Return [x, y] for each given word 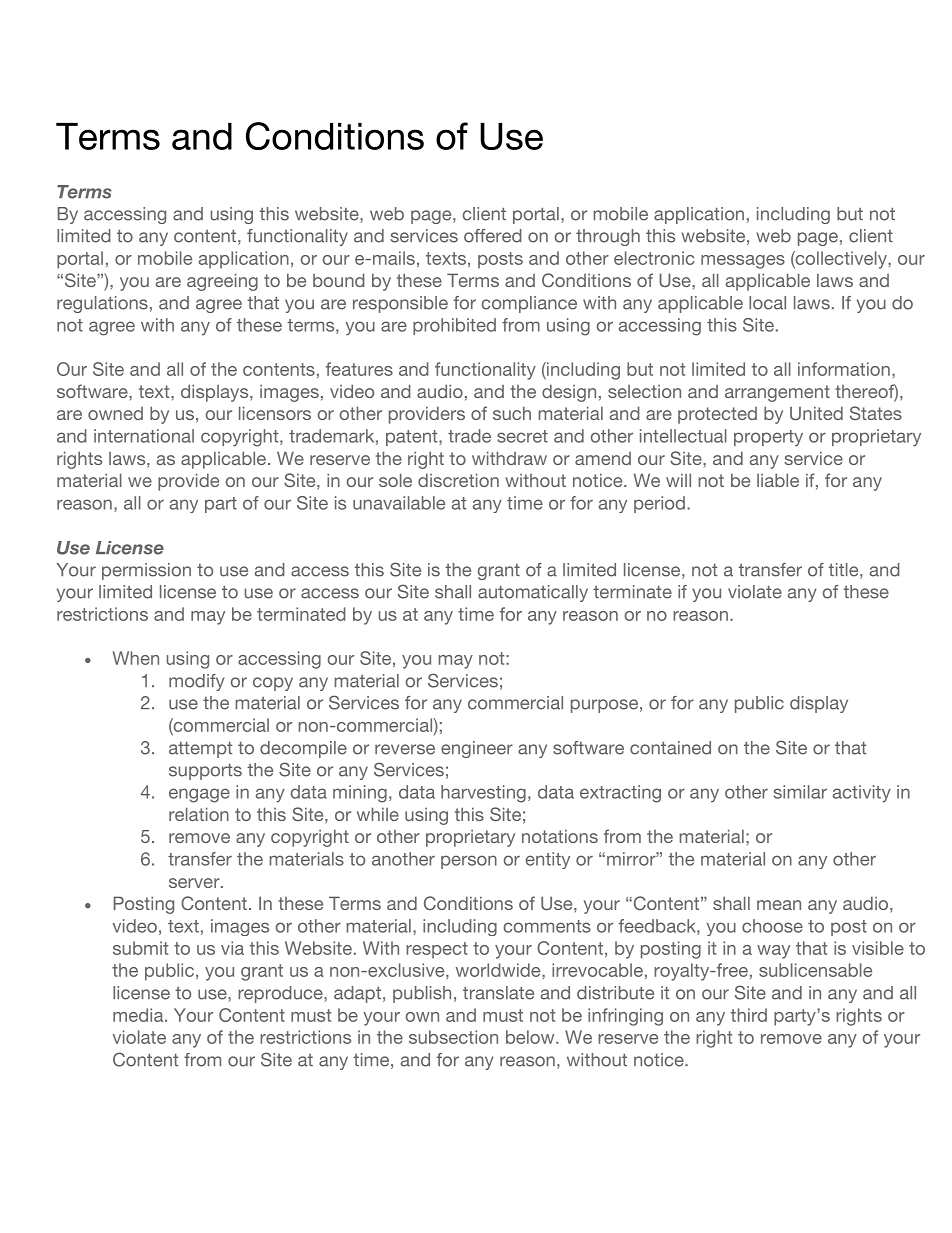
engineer [477, 749]
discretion [458, 480]
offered [493, 236]
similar [800, 792]
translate [498, 993]
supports [205, 772]
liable [778, 480]
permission [146, 571]
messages [743, 262]
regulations [102, 304]
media [139, 1015]
